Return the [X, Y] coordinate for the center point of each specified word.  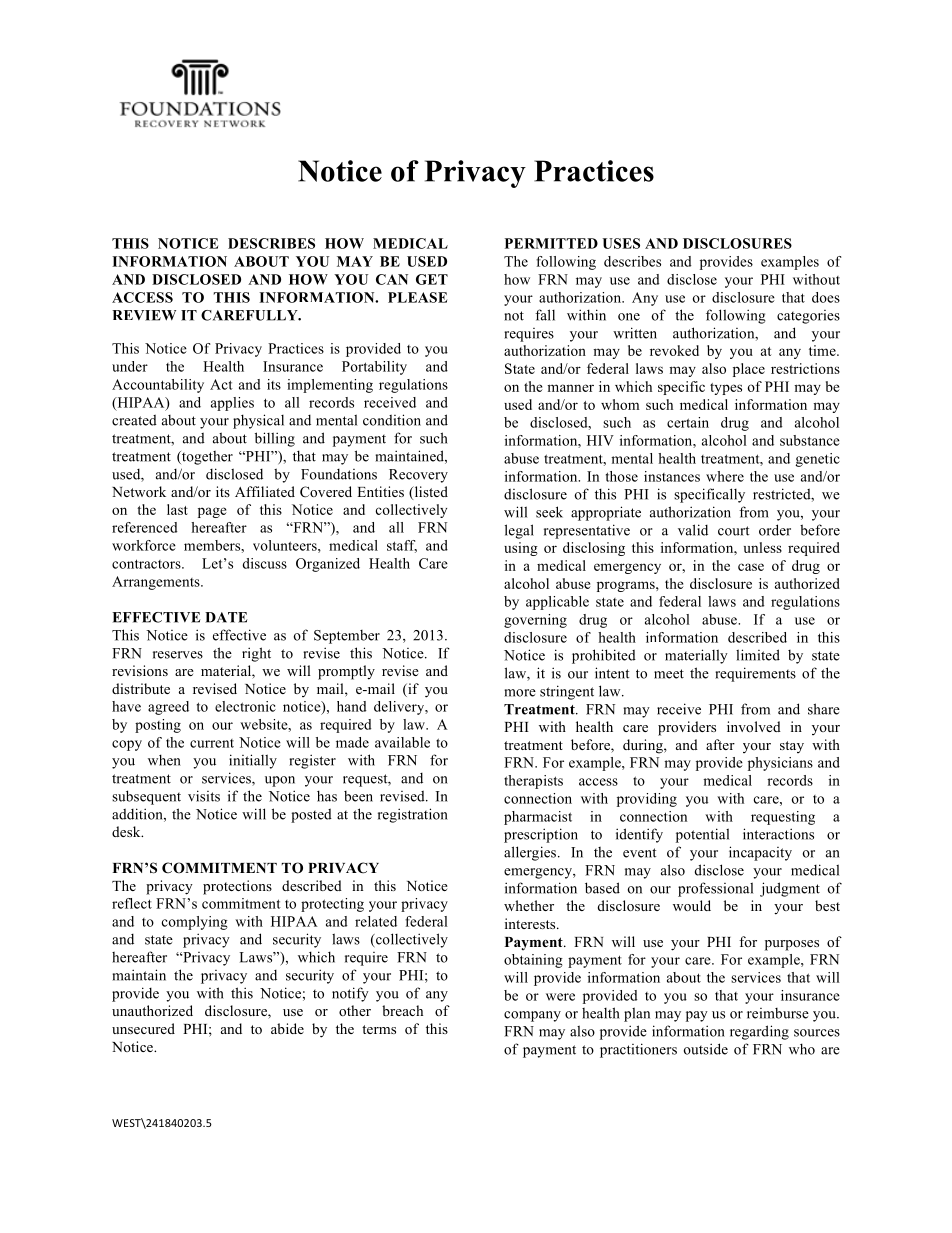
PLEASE [417, 297]
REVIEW [144, 315]
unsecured [143, 1028]
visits [204, 796]
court [734, 531]
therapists [533, 782]
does [826, 297]
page [212, 512]
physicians [780, 764]
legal [519, 531]
